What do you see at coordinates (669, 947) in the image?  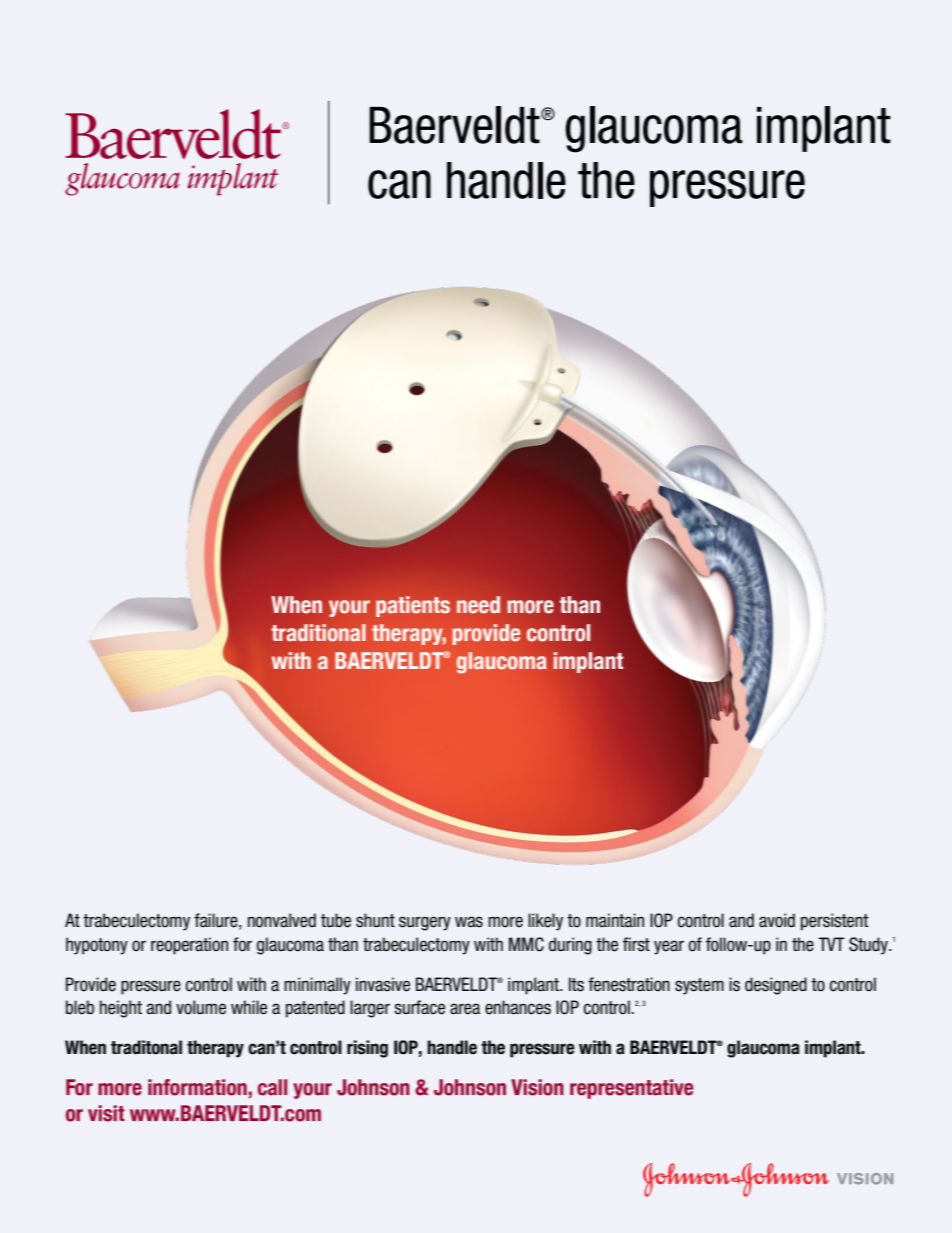 I see `year` at bounding box center [669, 947].
